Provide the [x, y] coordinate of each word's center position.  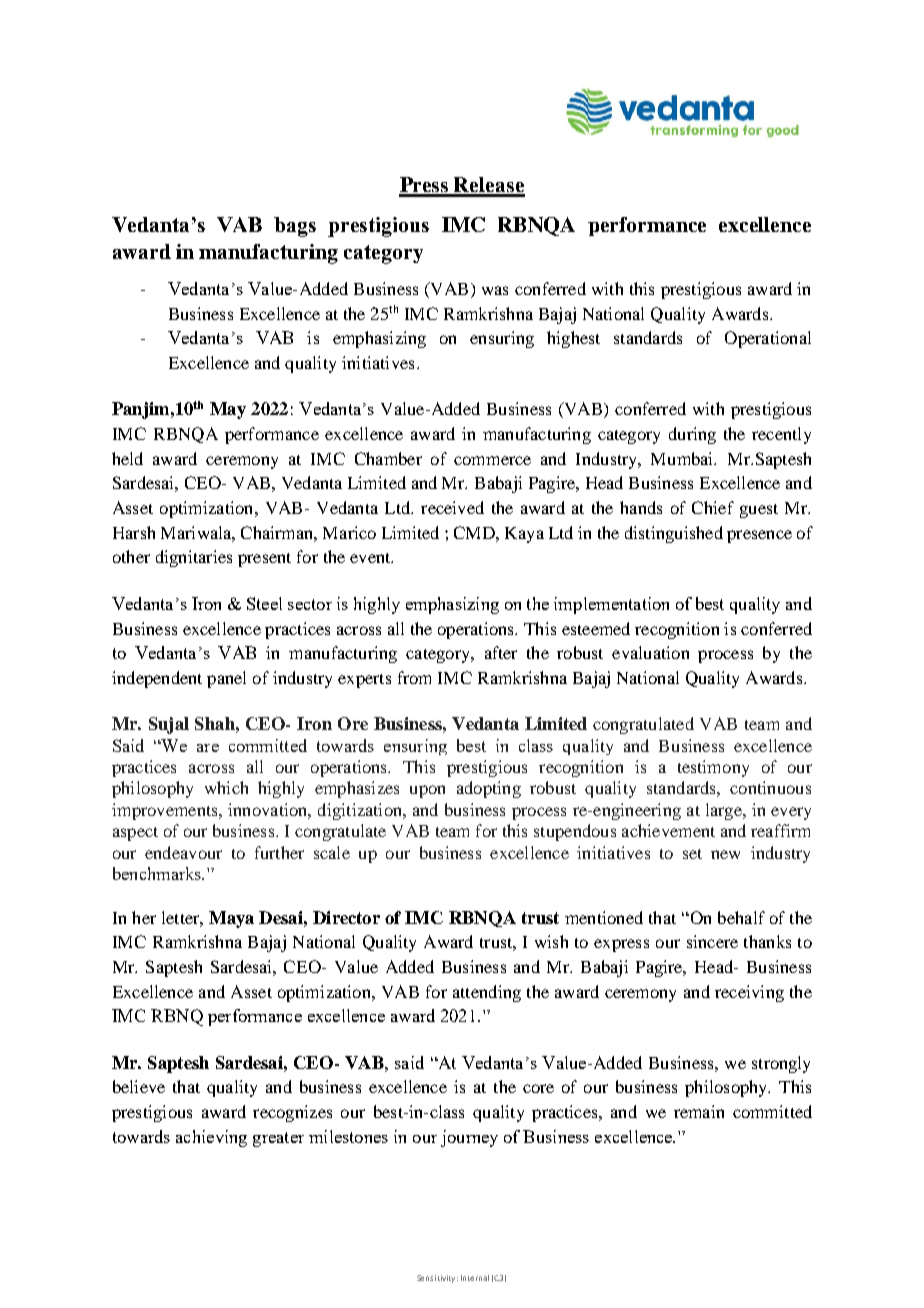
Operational [768, 339]
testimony [713, 768]
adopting [489, 789]
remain [699, 1111]
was [495, 290]
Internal [475, 1278]
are [208, 748]
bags [295, 227]
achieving [211, 1138]
